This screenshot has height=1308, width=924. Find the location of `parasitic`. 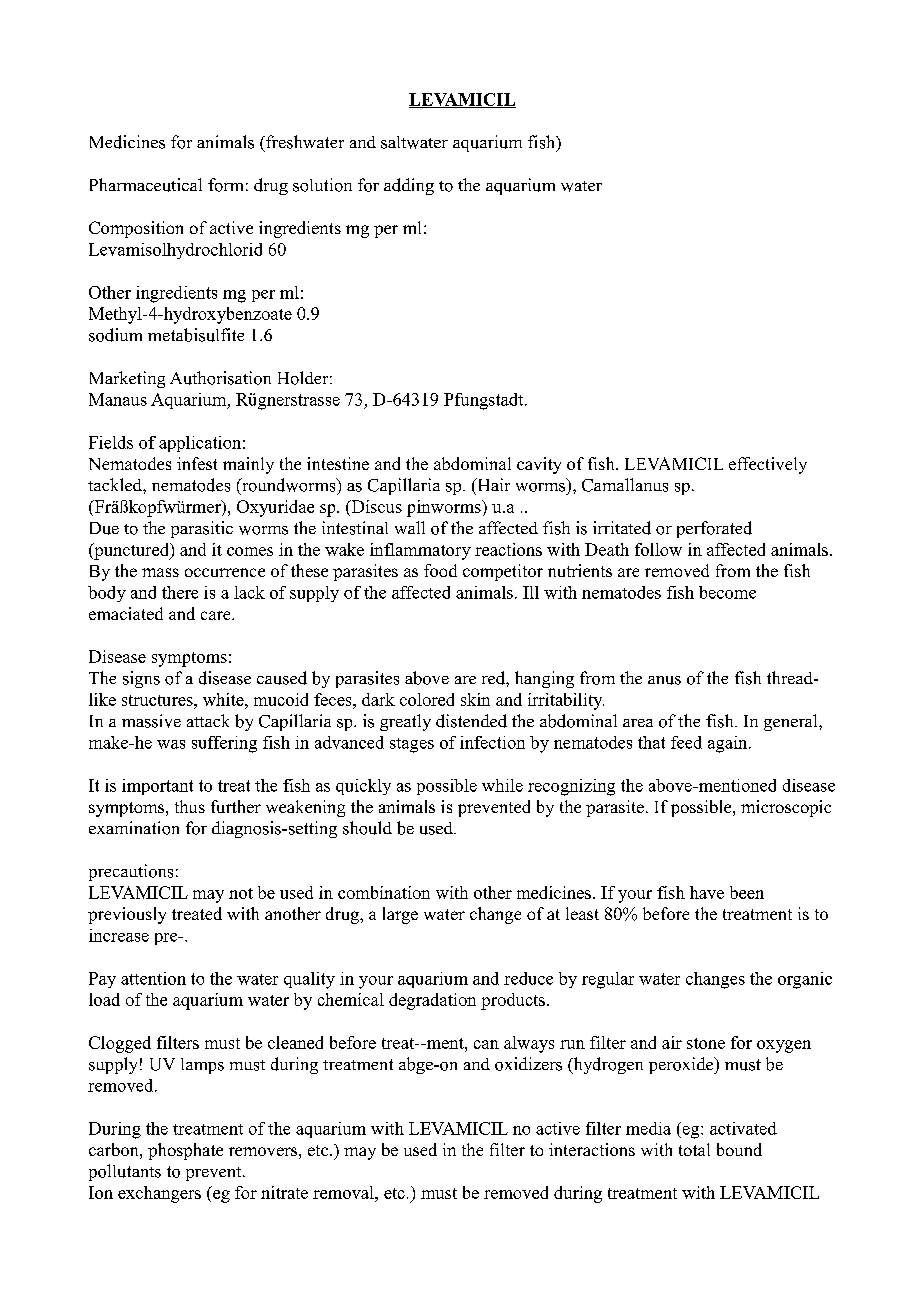

parasitic is located at coordinates (202, 529).
